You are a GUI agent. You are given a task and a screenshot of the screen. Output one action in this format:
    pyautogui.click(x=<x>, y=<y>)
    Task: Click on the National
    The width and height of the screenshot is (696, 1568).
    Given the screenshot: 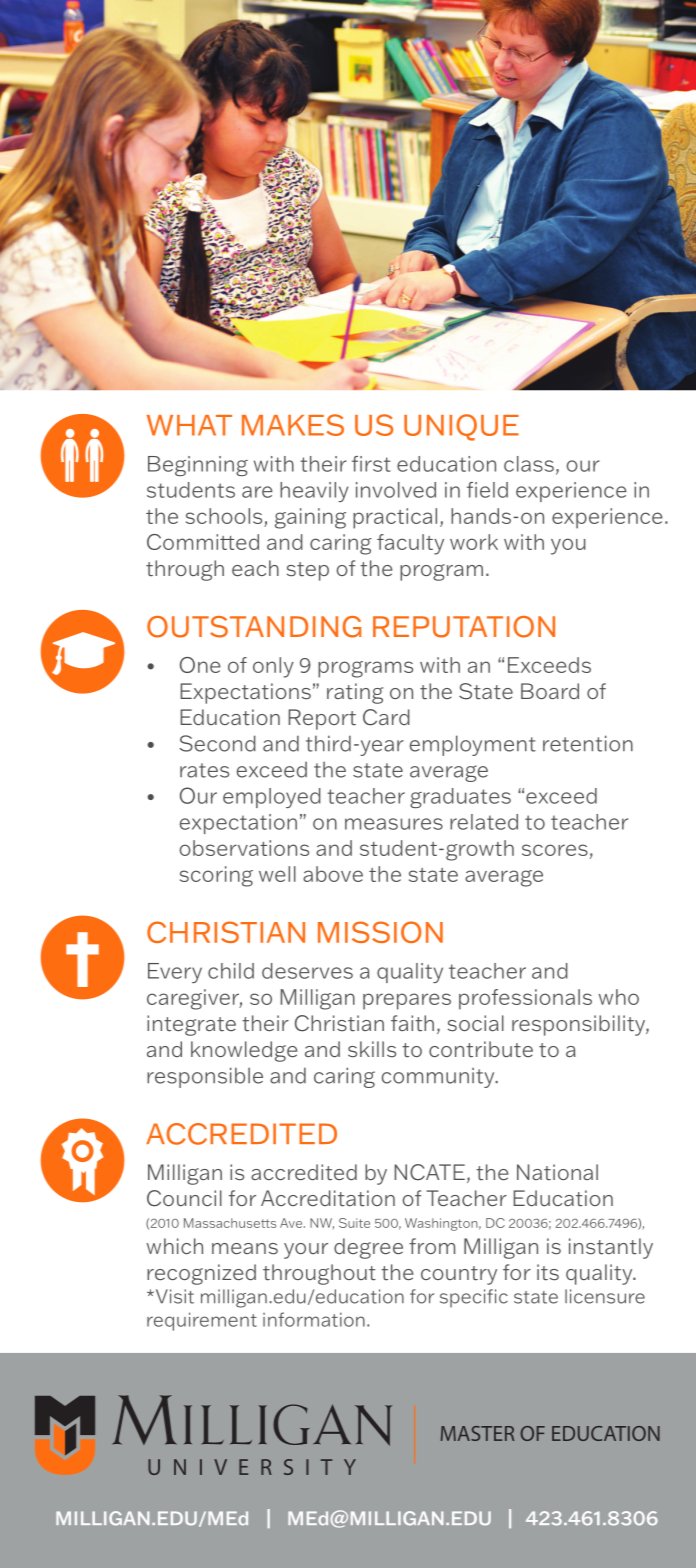 What is the action you would take?
    pyautogui.click(x=557, y=1172)
